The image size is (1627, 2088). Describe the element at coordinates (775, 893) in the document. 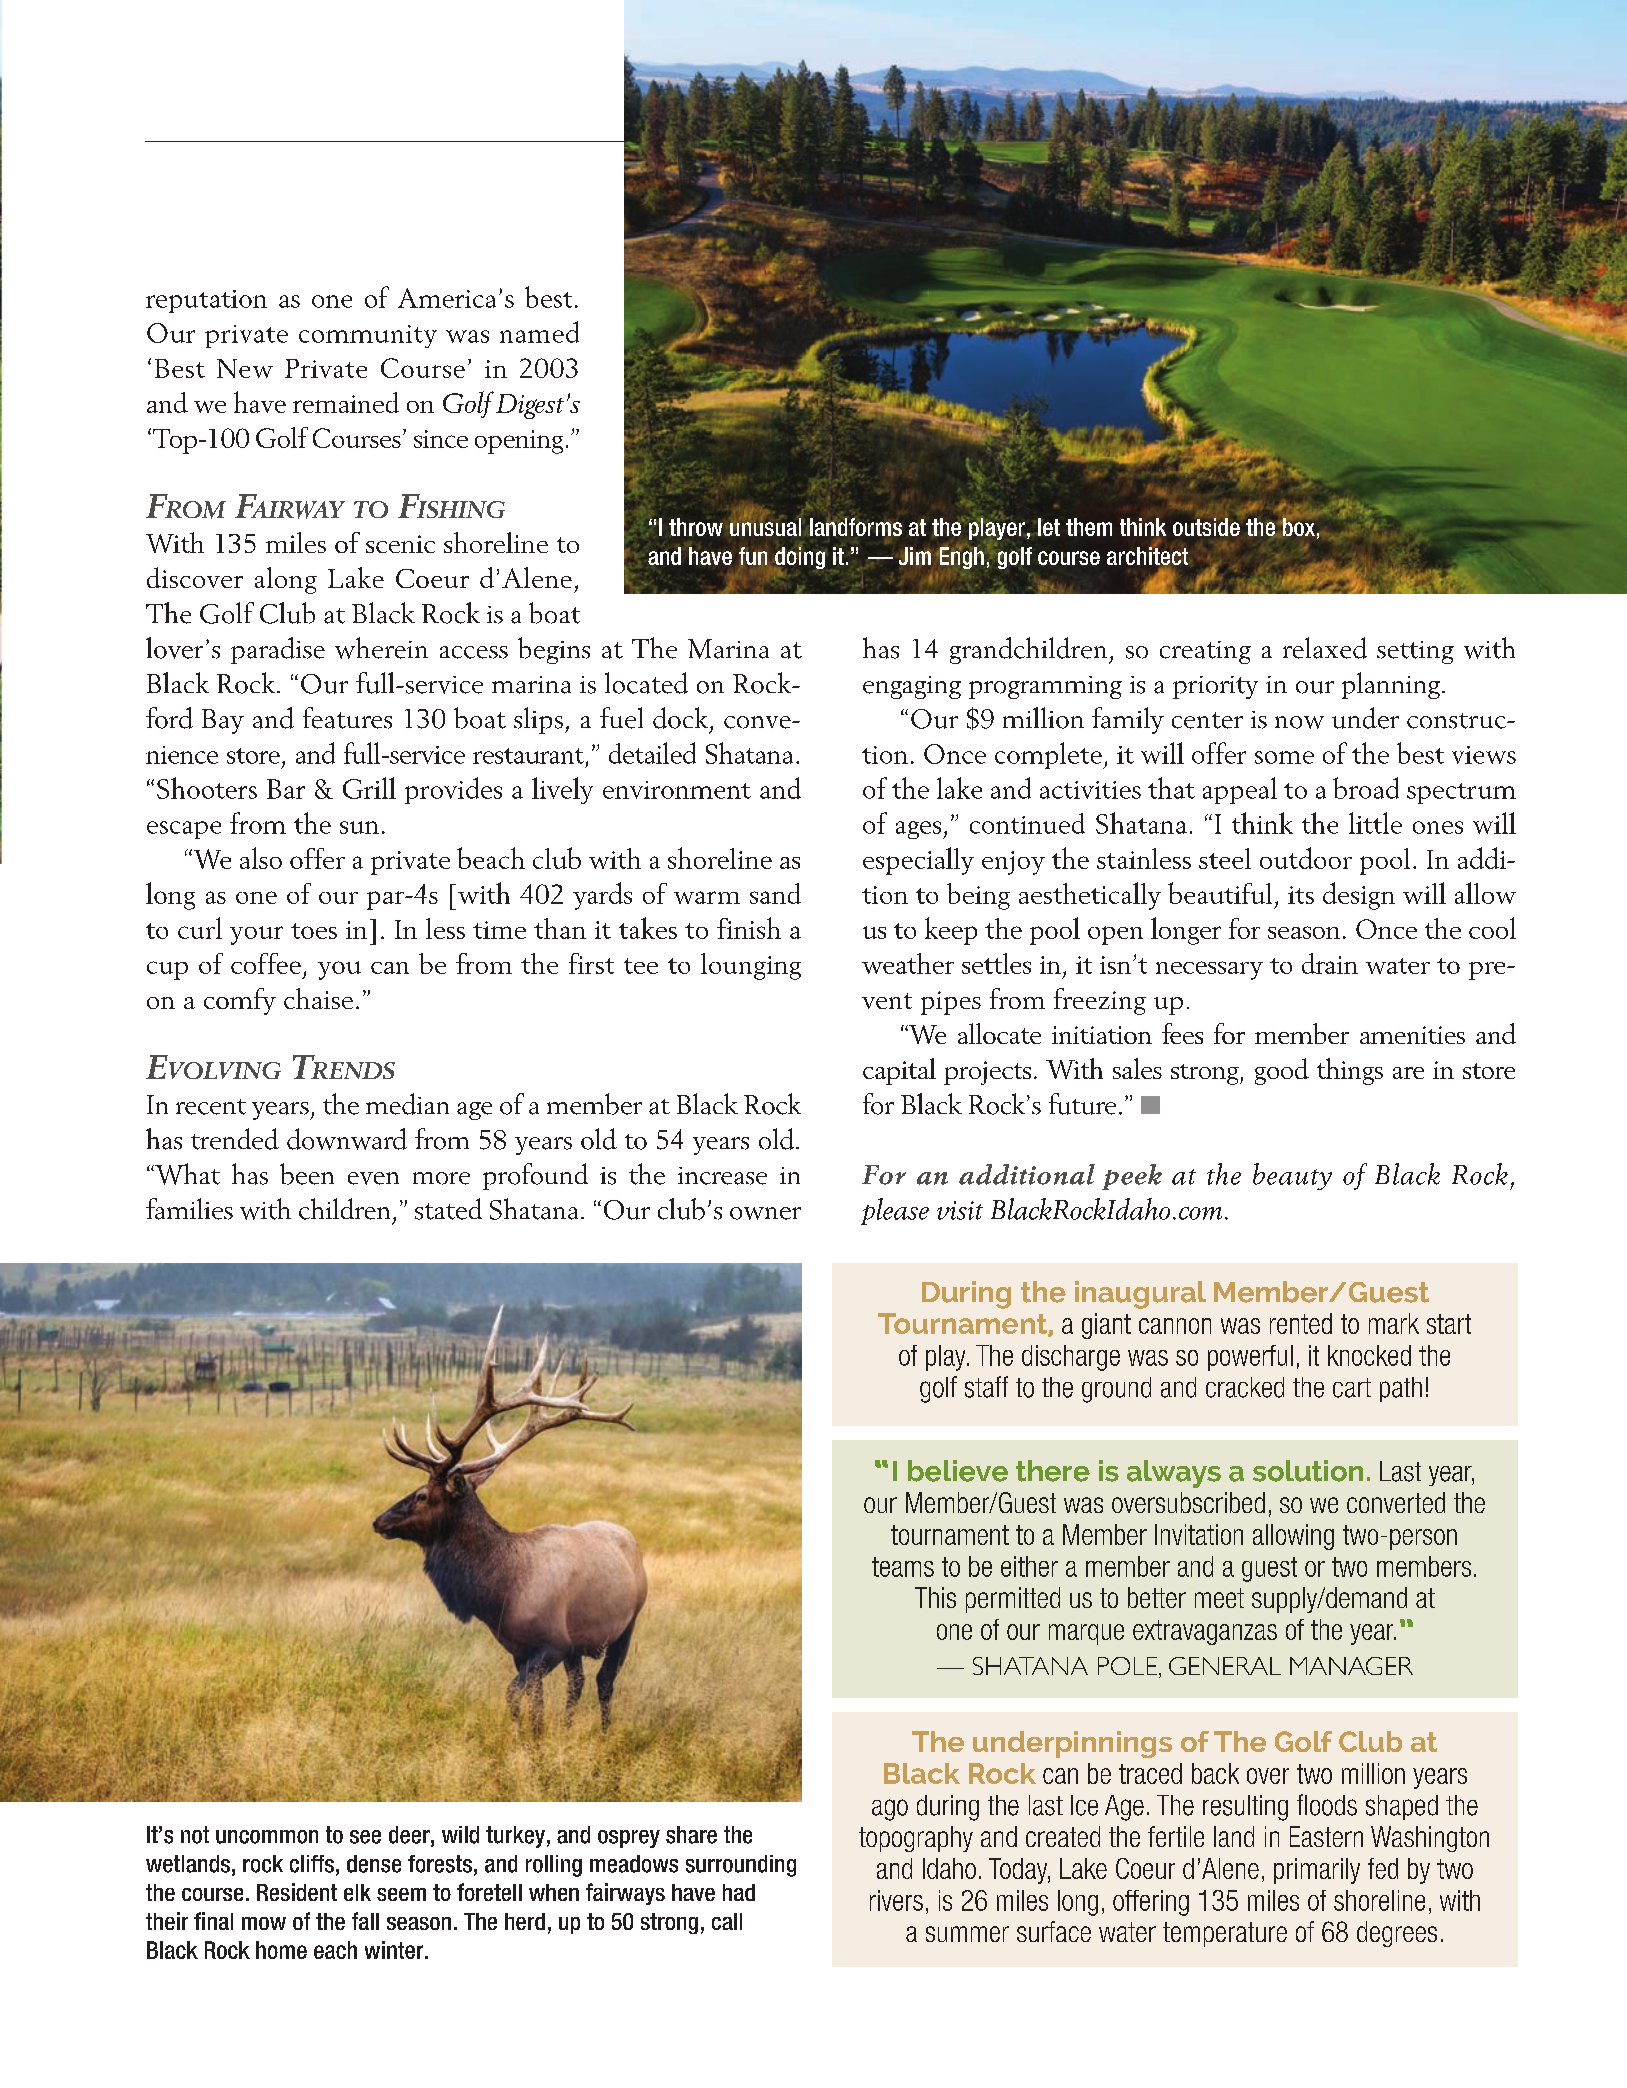

I see `sand` at that location.
